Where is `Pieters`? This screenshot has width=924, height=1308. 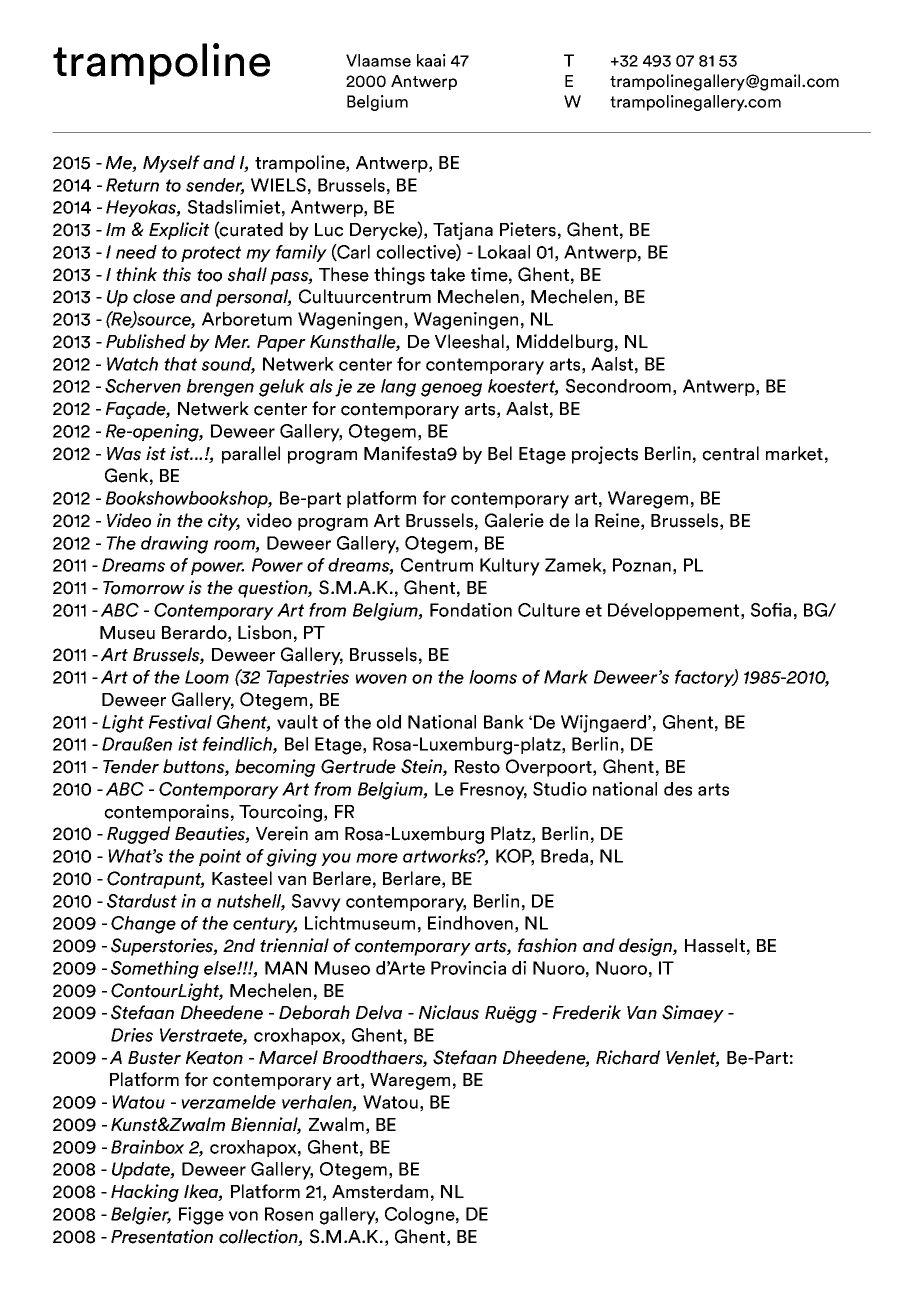
Pieters is located at coordinates (528, 229).
